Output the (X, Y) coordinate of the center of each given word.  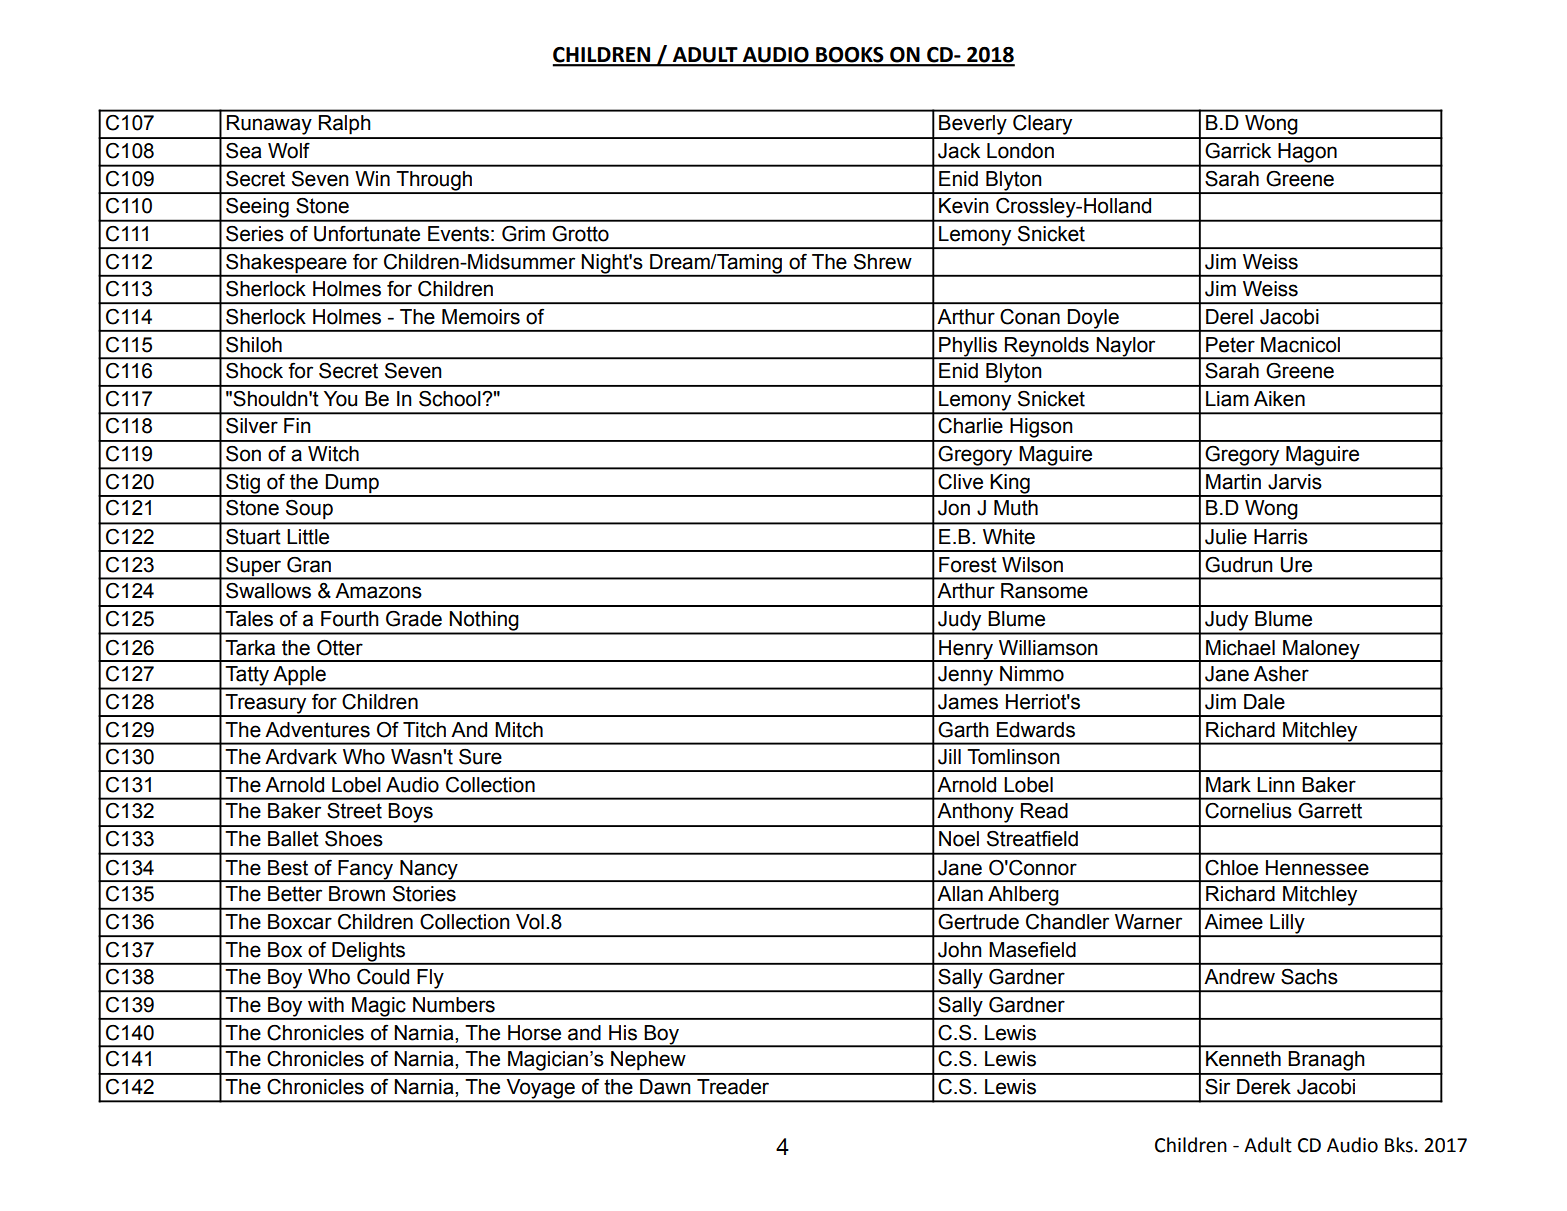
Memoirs (481, 317)
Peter (1230, 345)
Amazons (378, 591)
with (326, 1005)
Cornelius (1248, 811)
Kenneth (1243, 1059)
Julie (1226, 537)
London (1020, 151)
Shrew (883, 262)
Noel (959, 839)
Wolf (289, 151)
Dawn (665, 1087)
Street (354, 810)
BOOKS (850, 56)
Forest (968, 565)
